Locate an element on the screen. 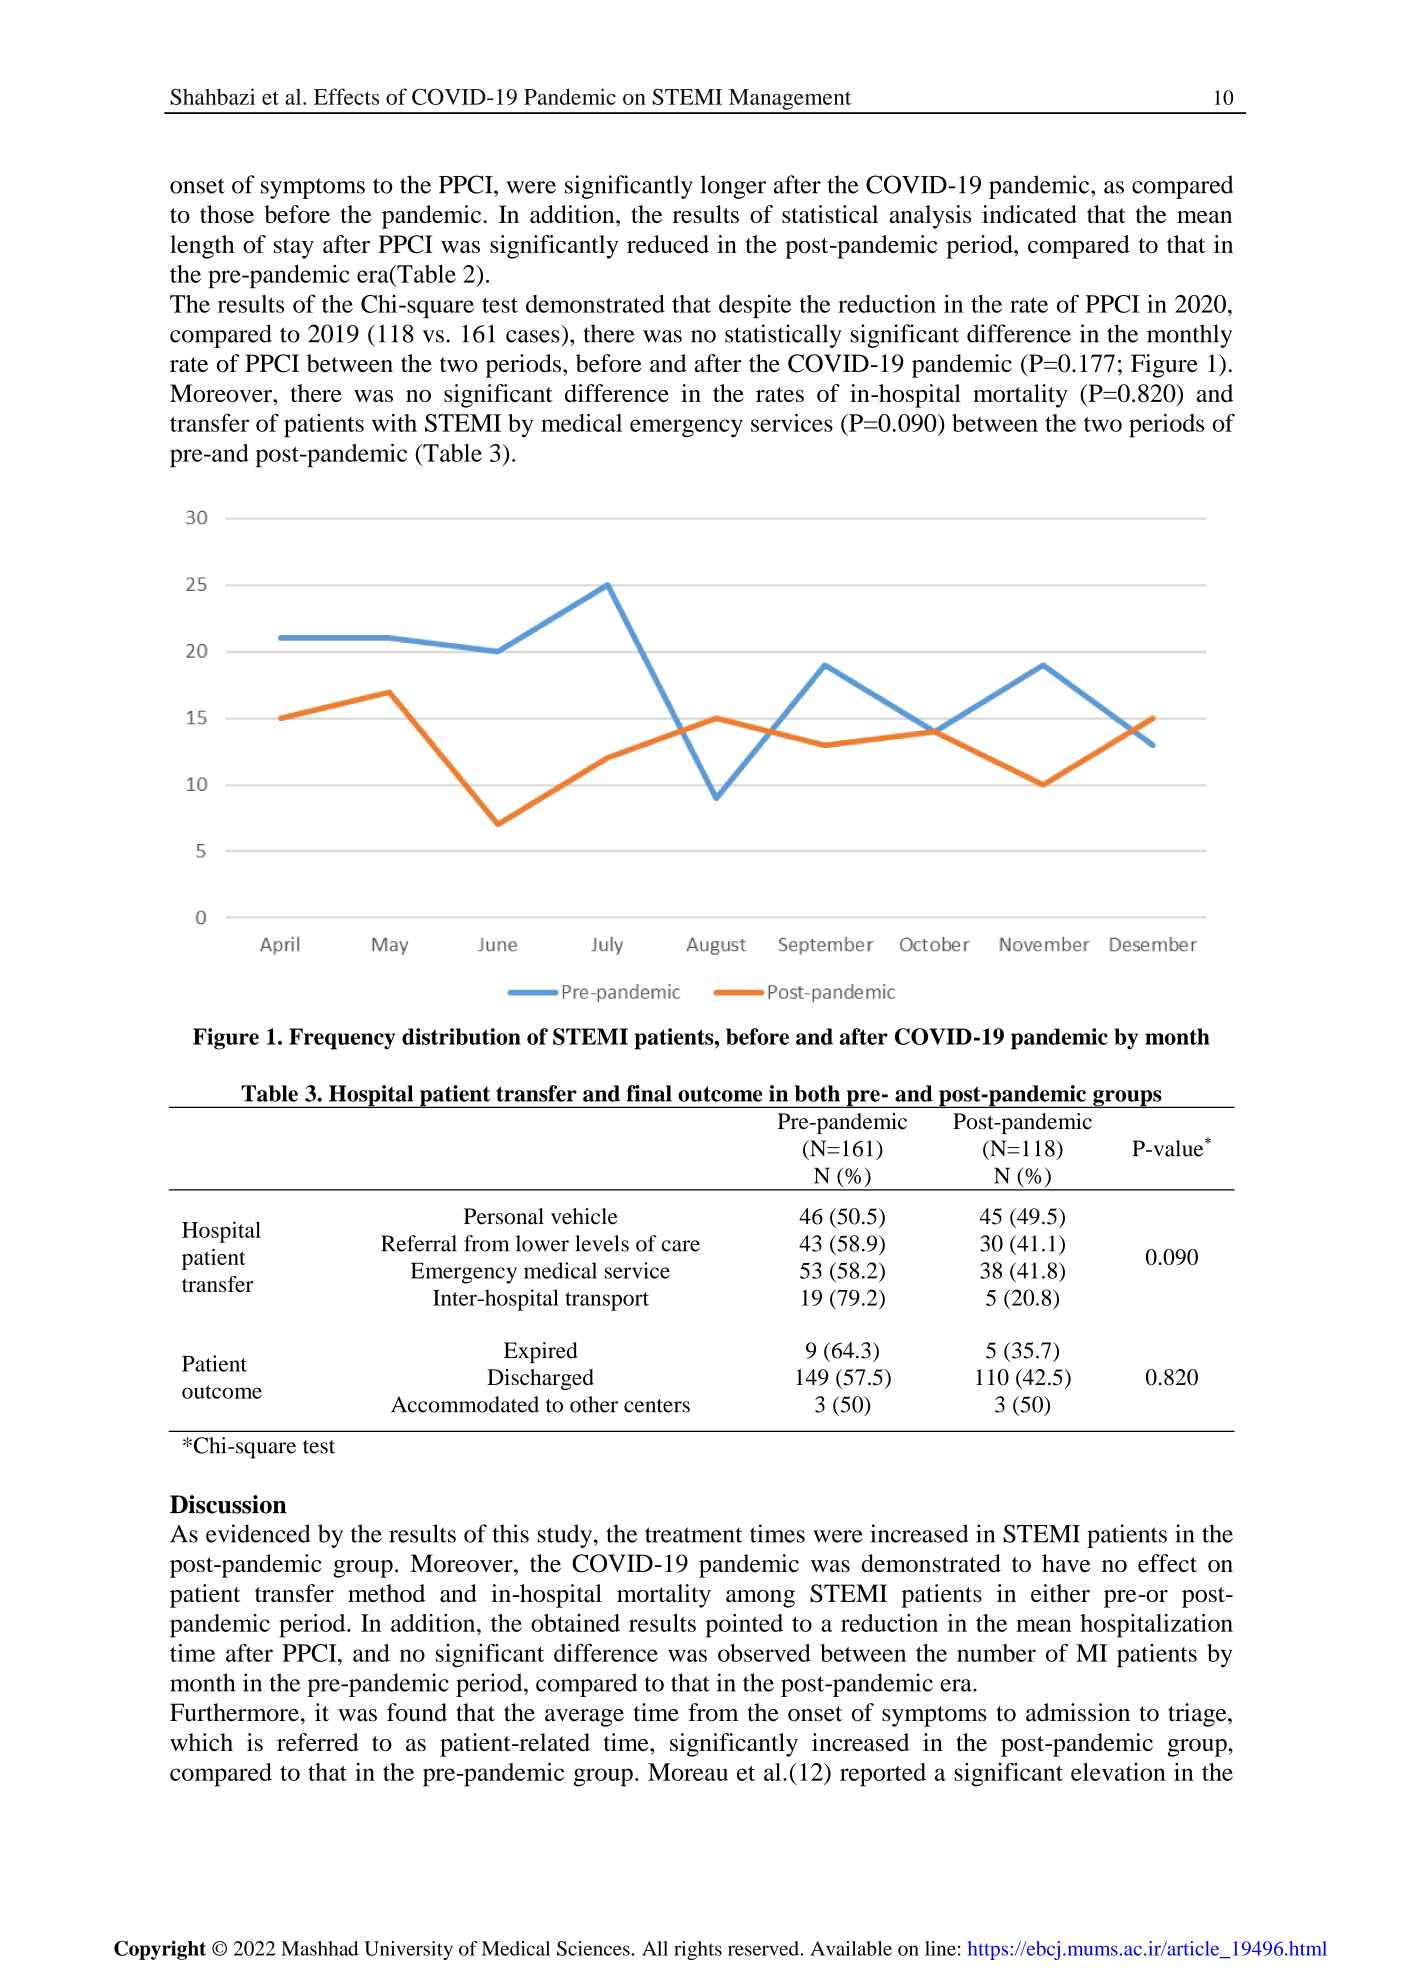  Mashhad is located at coordinates (319, 1948).
